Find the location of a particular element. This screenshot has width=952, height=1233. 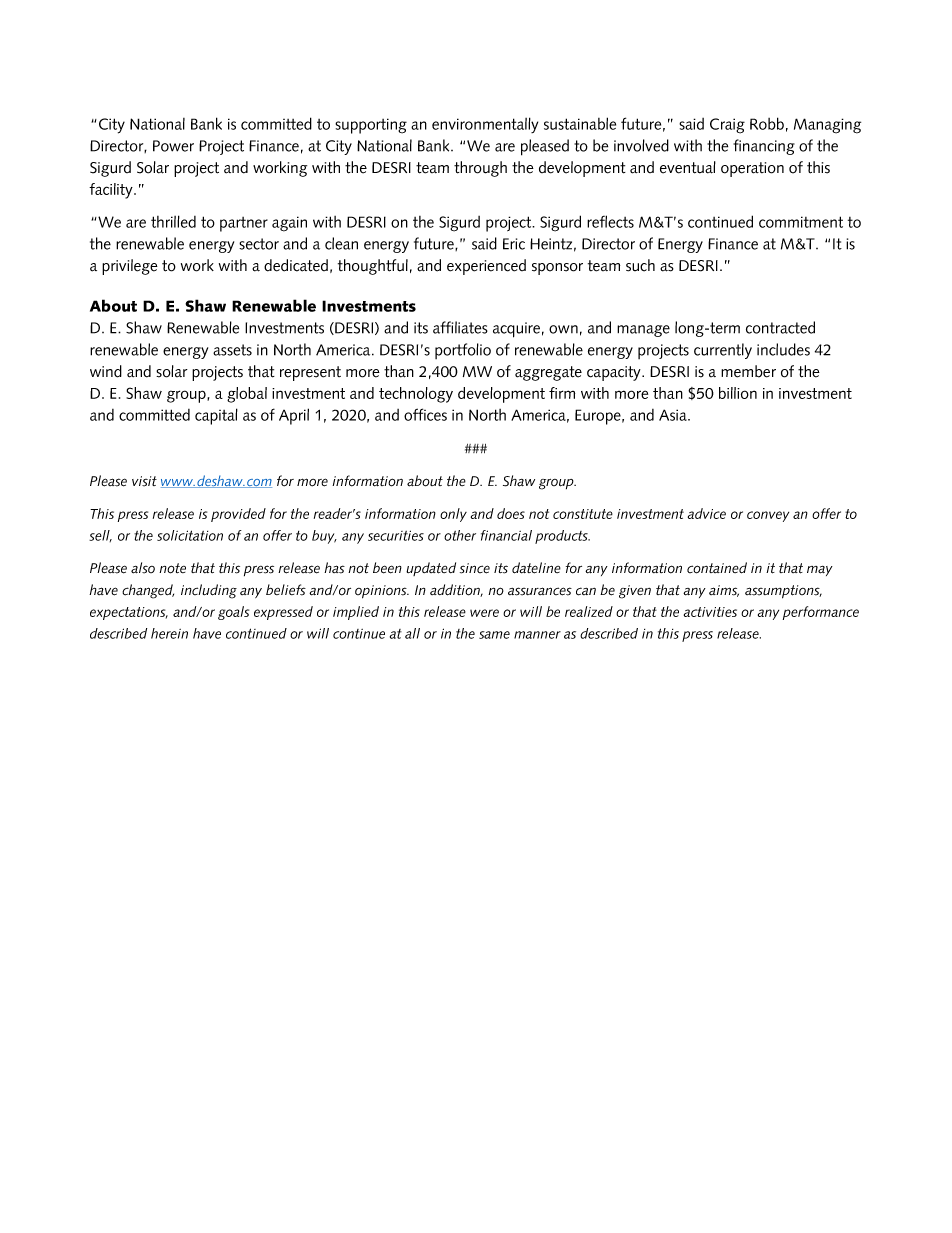

Power is located at coordinates (173, 146).
